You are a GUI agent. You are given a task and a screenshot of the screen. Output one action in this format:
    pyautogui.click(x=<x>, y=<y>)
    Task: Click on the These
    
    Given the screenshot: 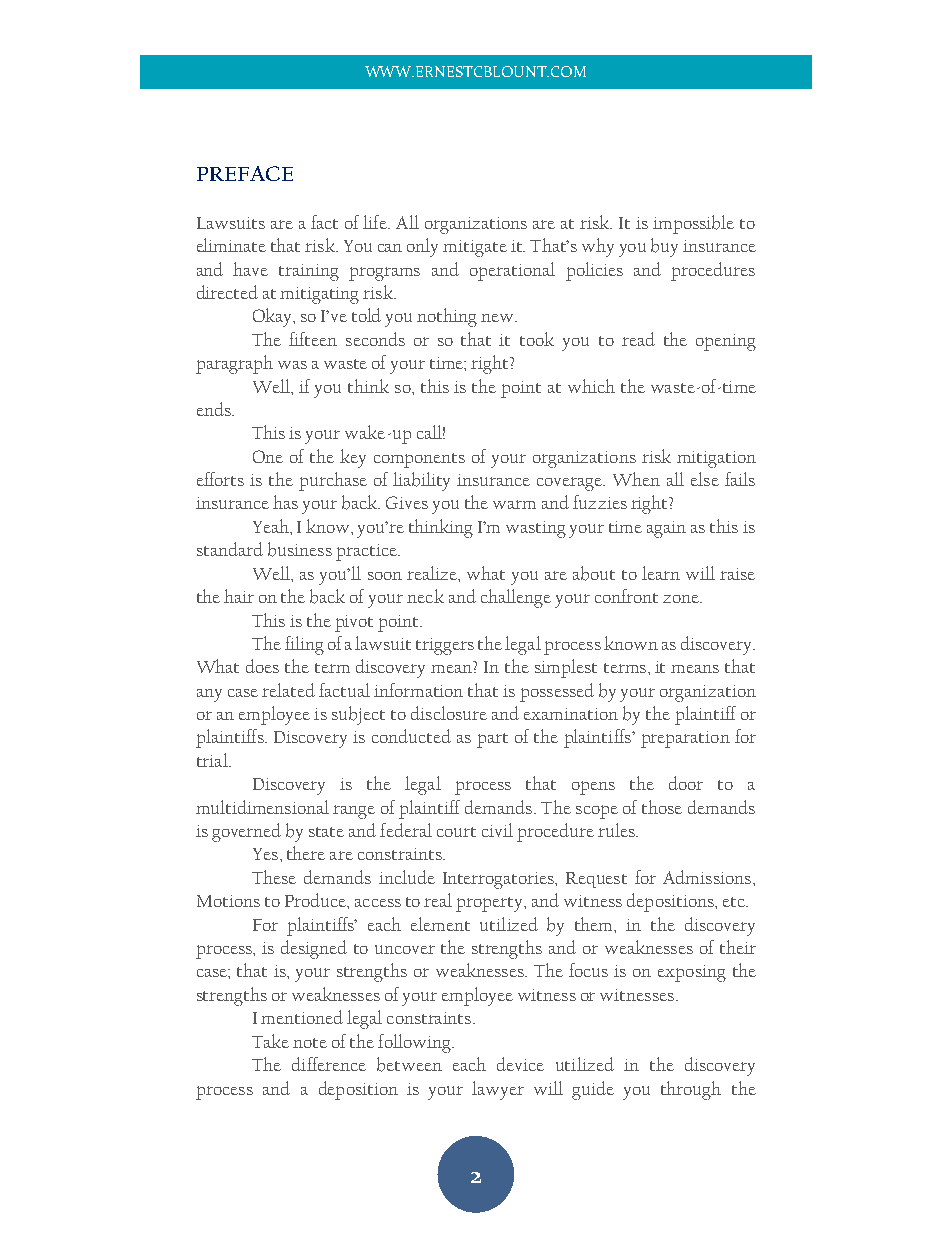 What is the action you would take?
    pyautogui.click(x=274, y=877)
